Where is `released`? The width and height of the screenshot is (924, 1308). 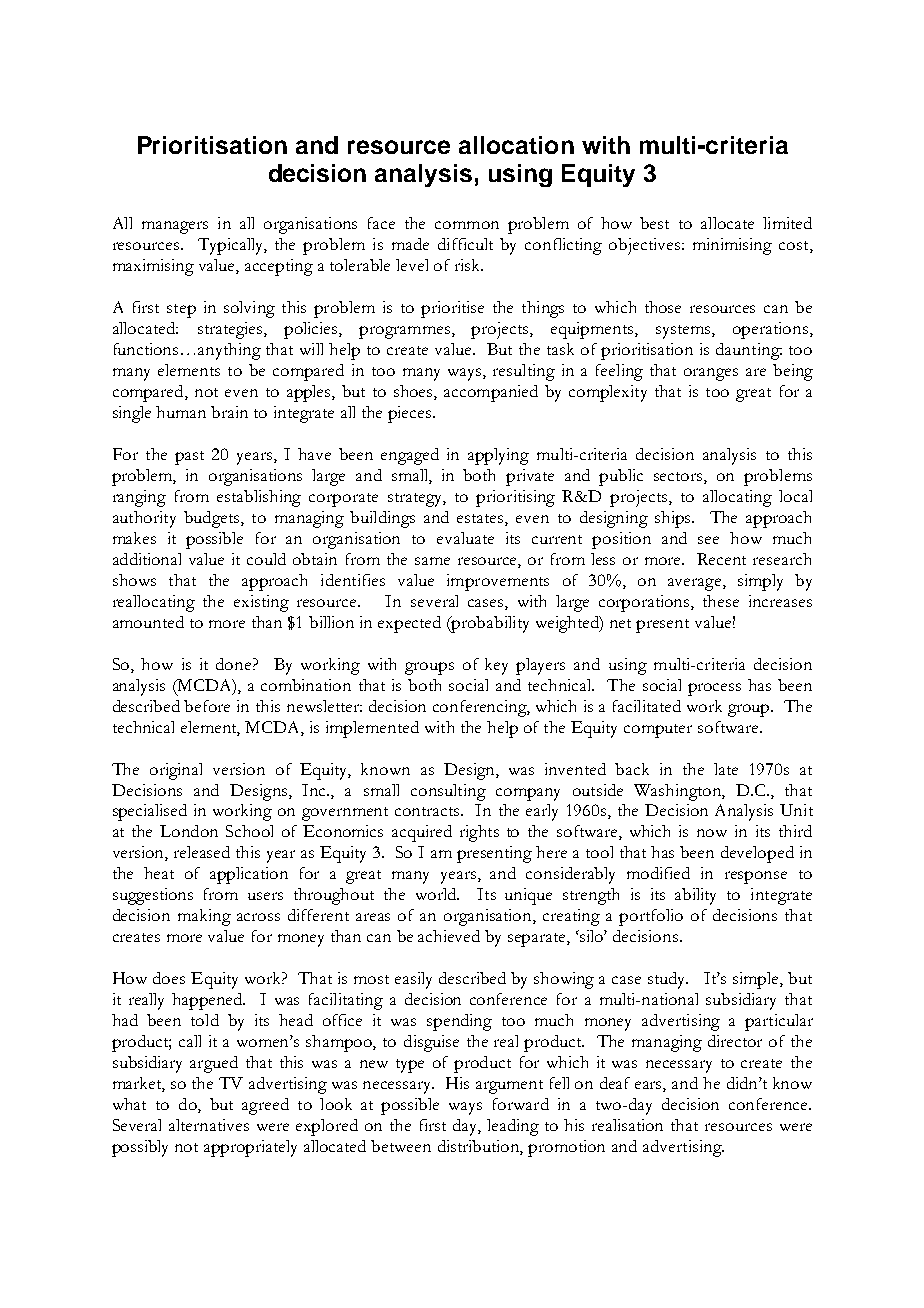
released is located at coordinates (202, 852).
